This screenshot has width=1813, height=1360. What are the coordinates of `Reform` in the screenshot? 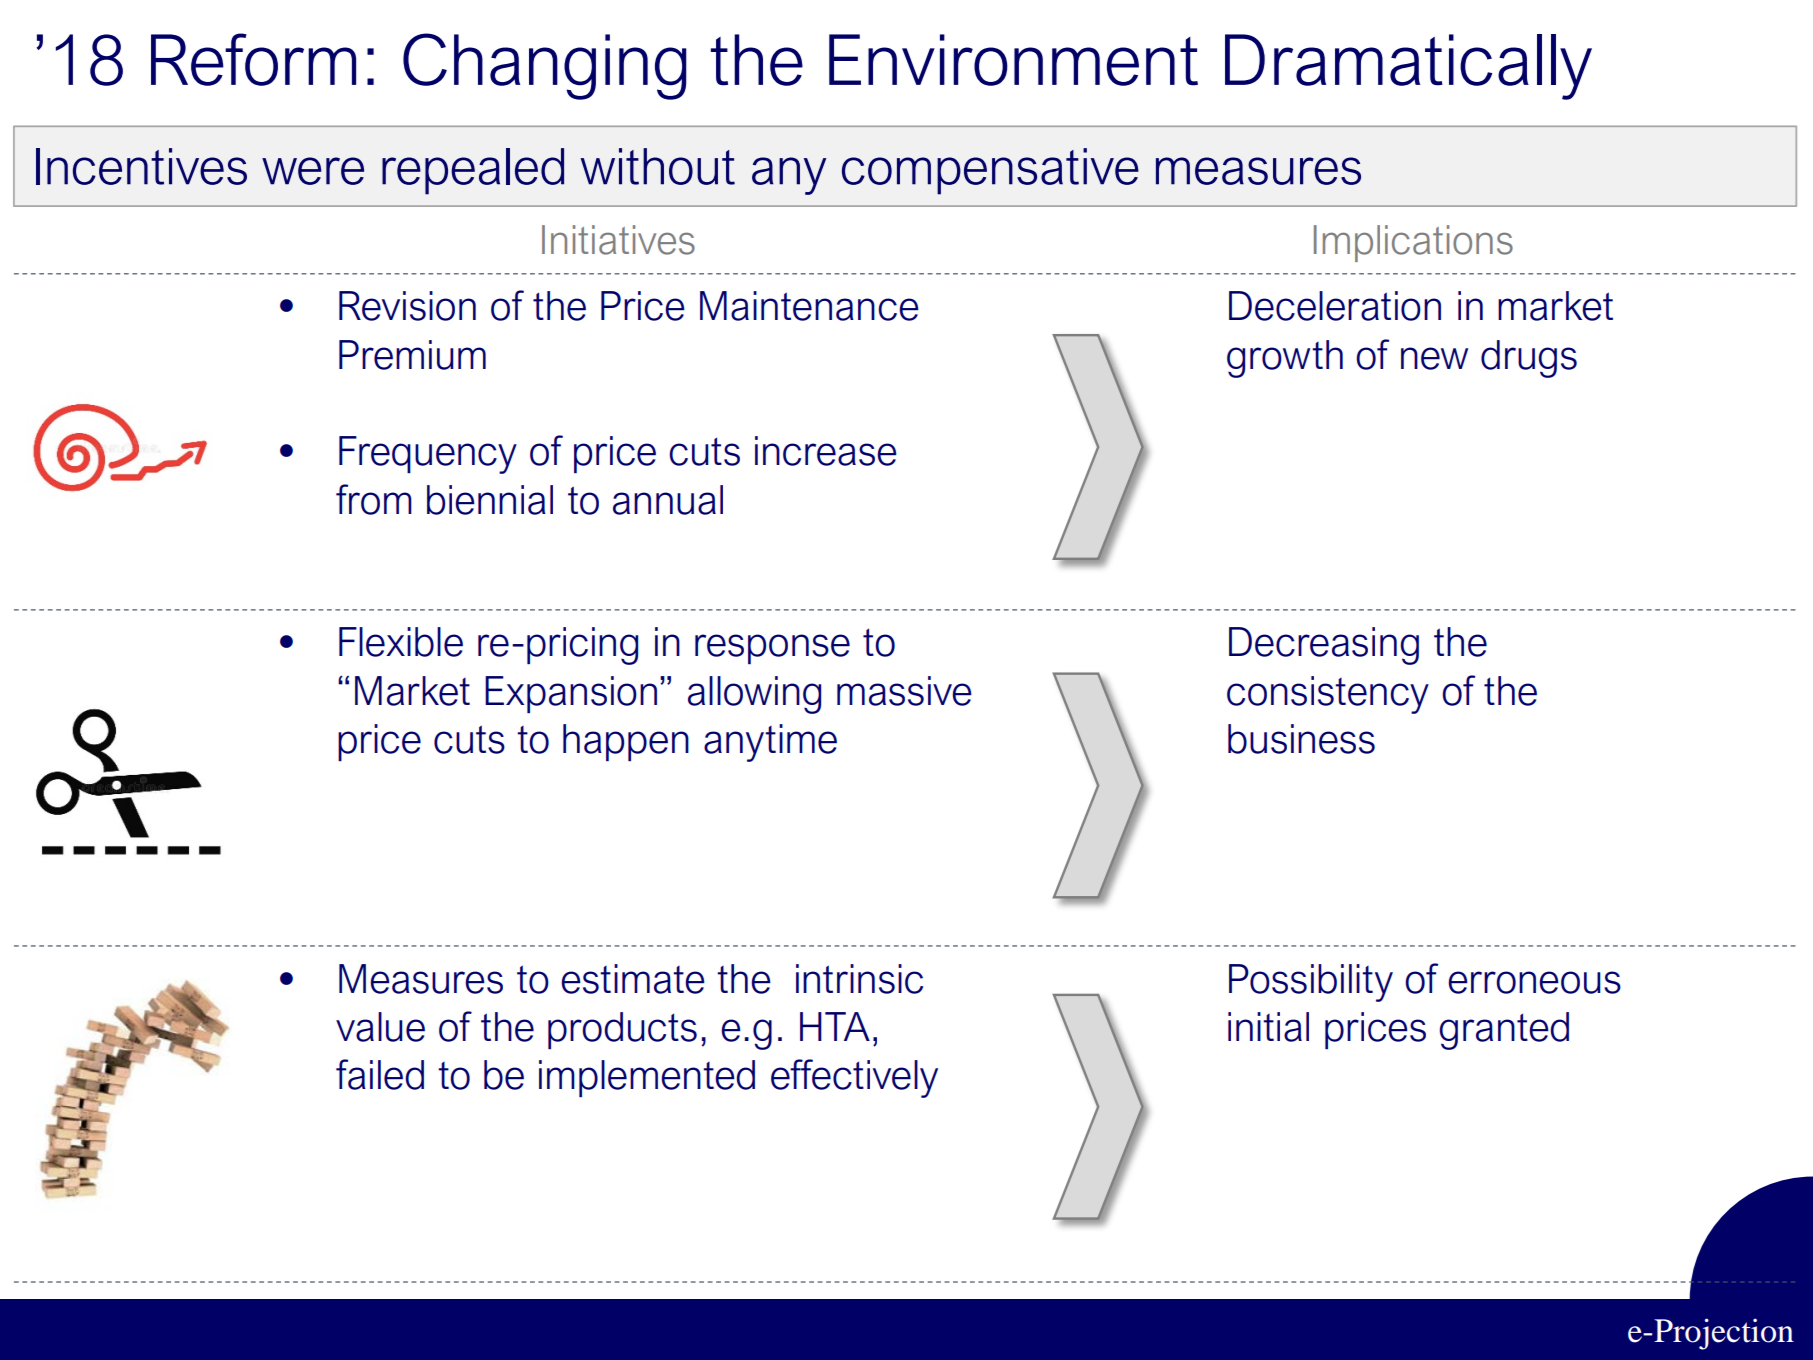 It's located at (253, 59).
